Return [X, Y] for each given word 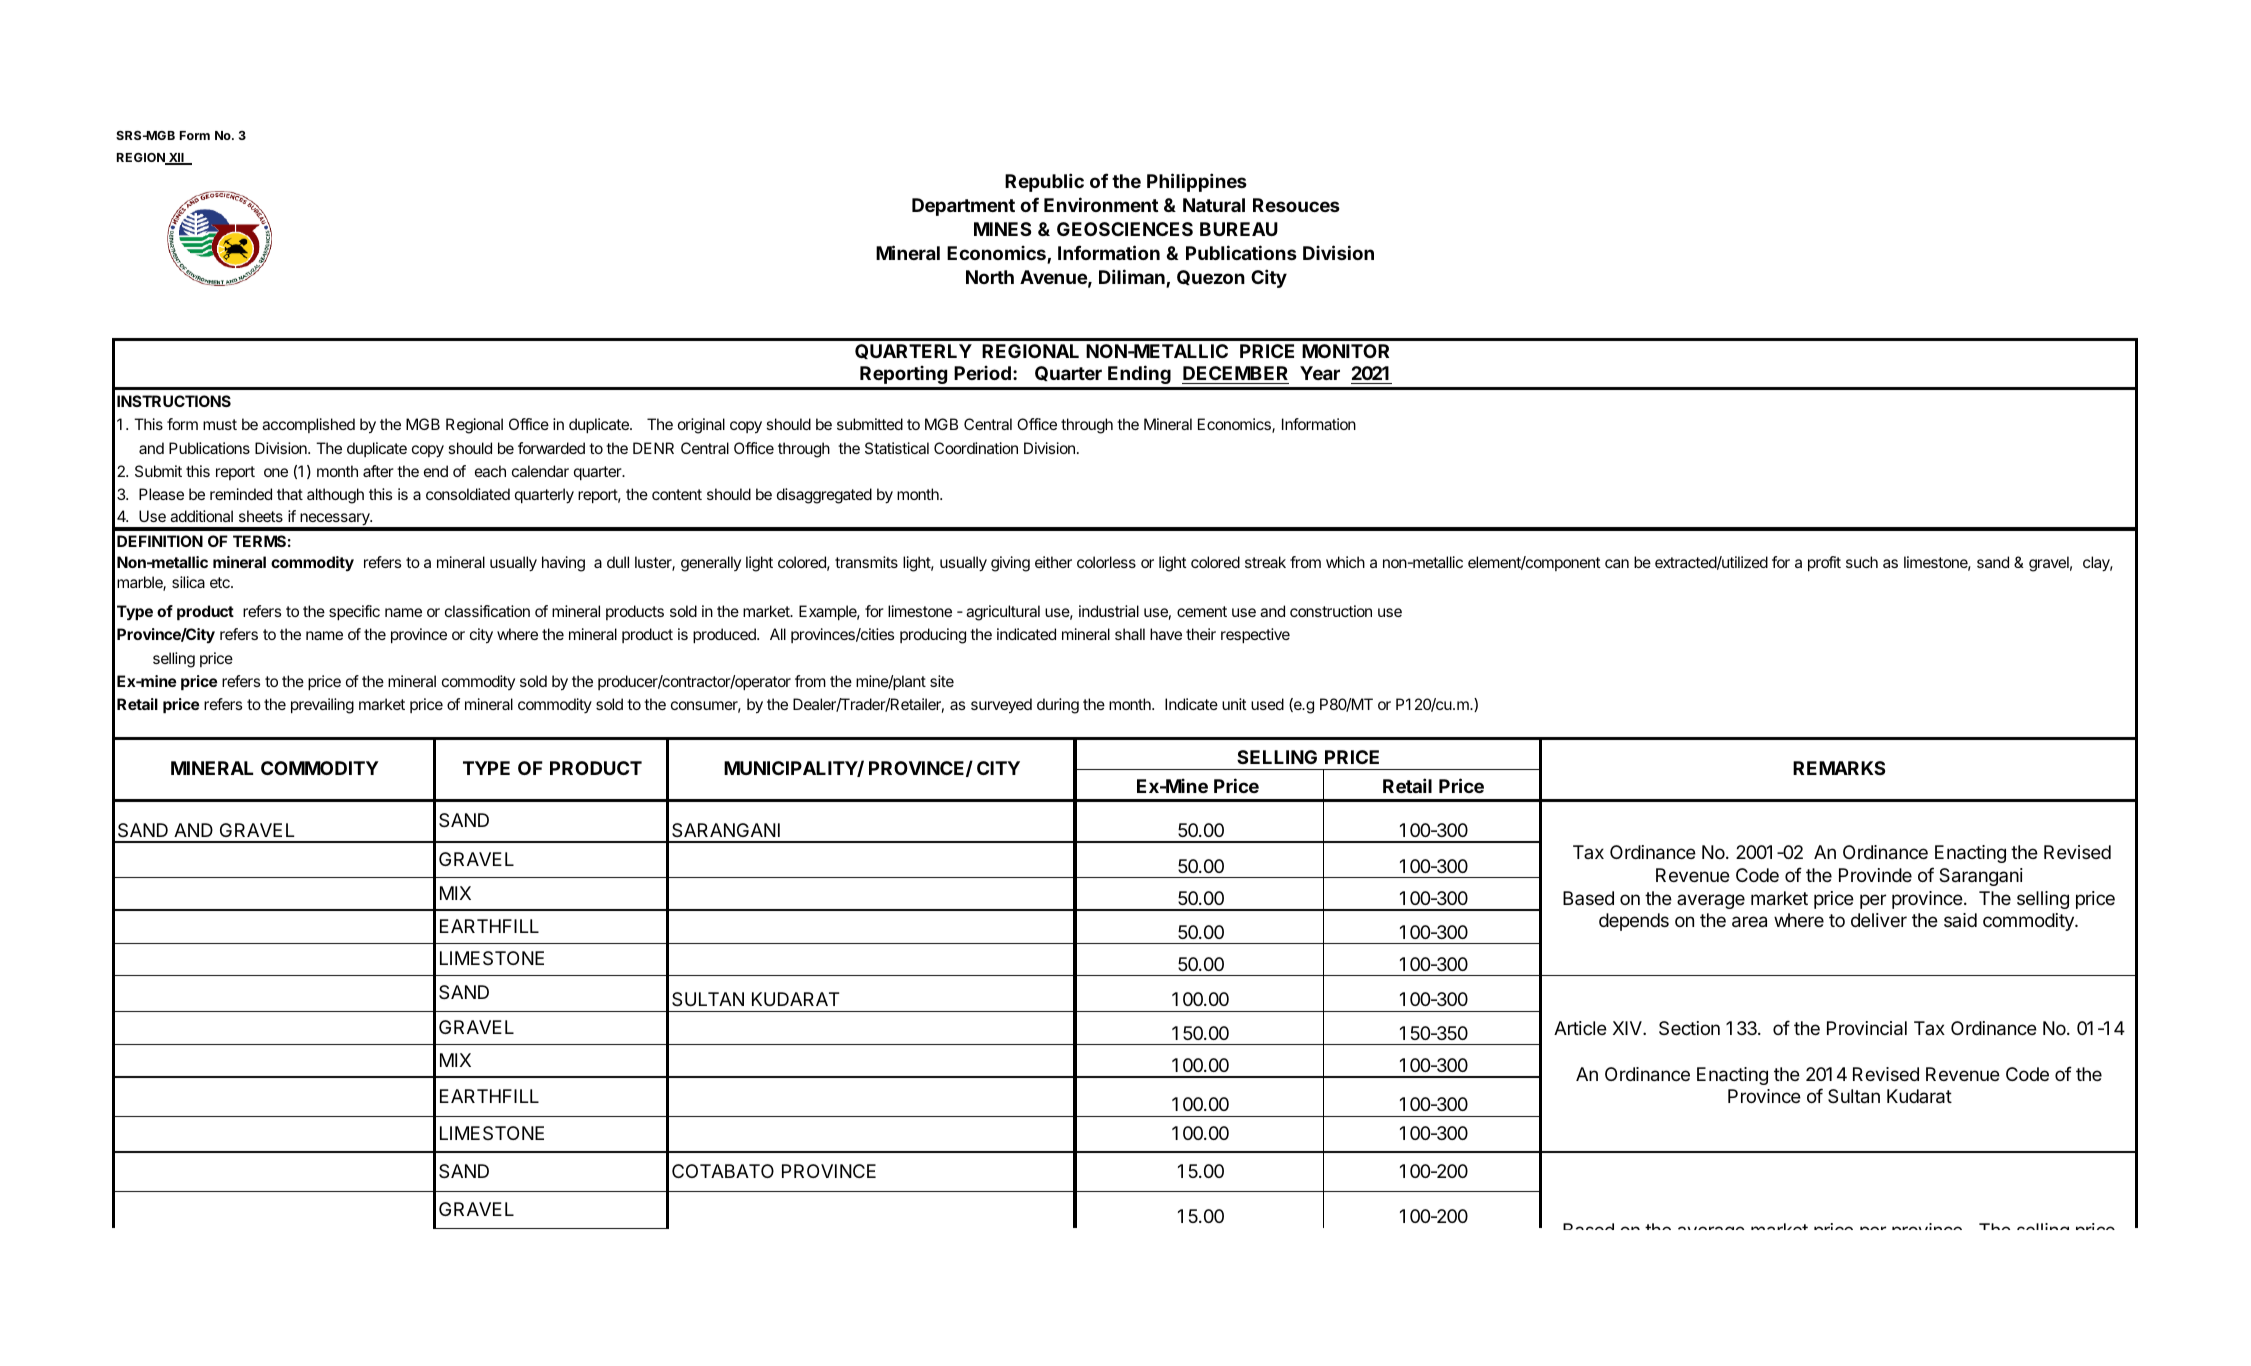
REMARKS [1839, 768]
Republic [1044, 182]
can [1617, 563]
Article [1580, 1028]
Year [1320, 373]
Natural [1214, 205]
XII [176, 159]
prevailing [322, 706]
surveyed [1001, 706]
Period [982, 372]
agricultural [1003, 613]
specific [354, 612]
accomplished [308, 425]
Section [1689, 1028]
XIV [1628, 1028]
